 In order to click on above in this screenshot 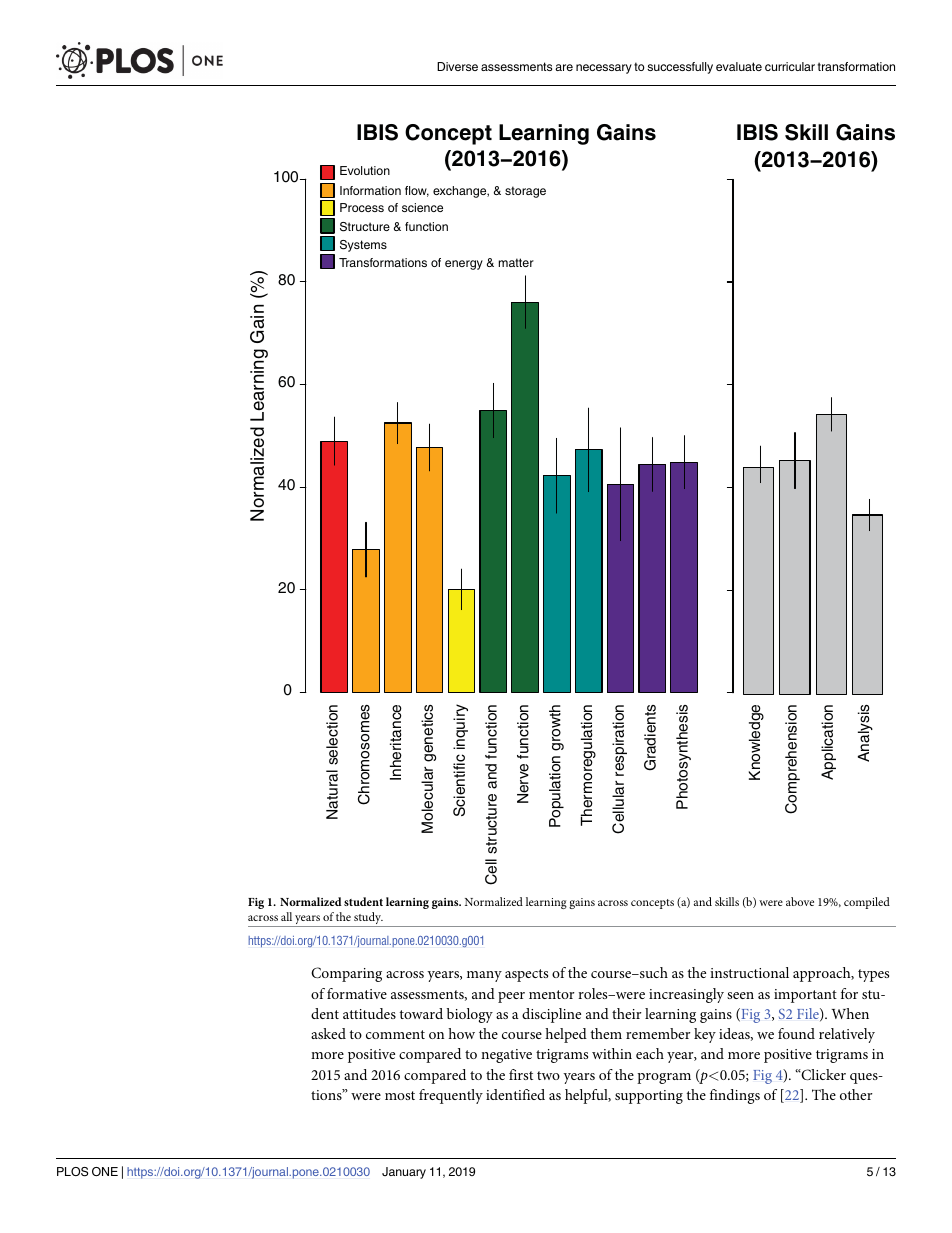, I will do `click(800, 901)`.
